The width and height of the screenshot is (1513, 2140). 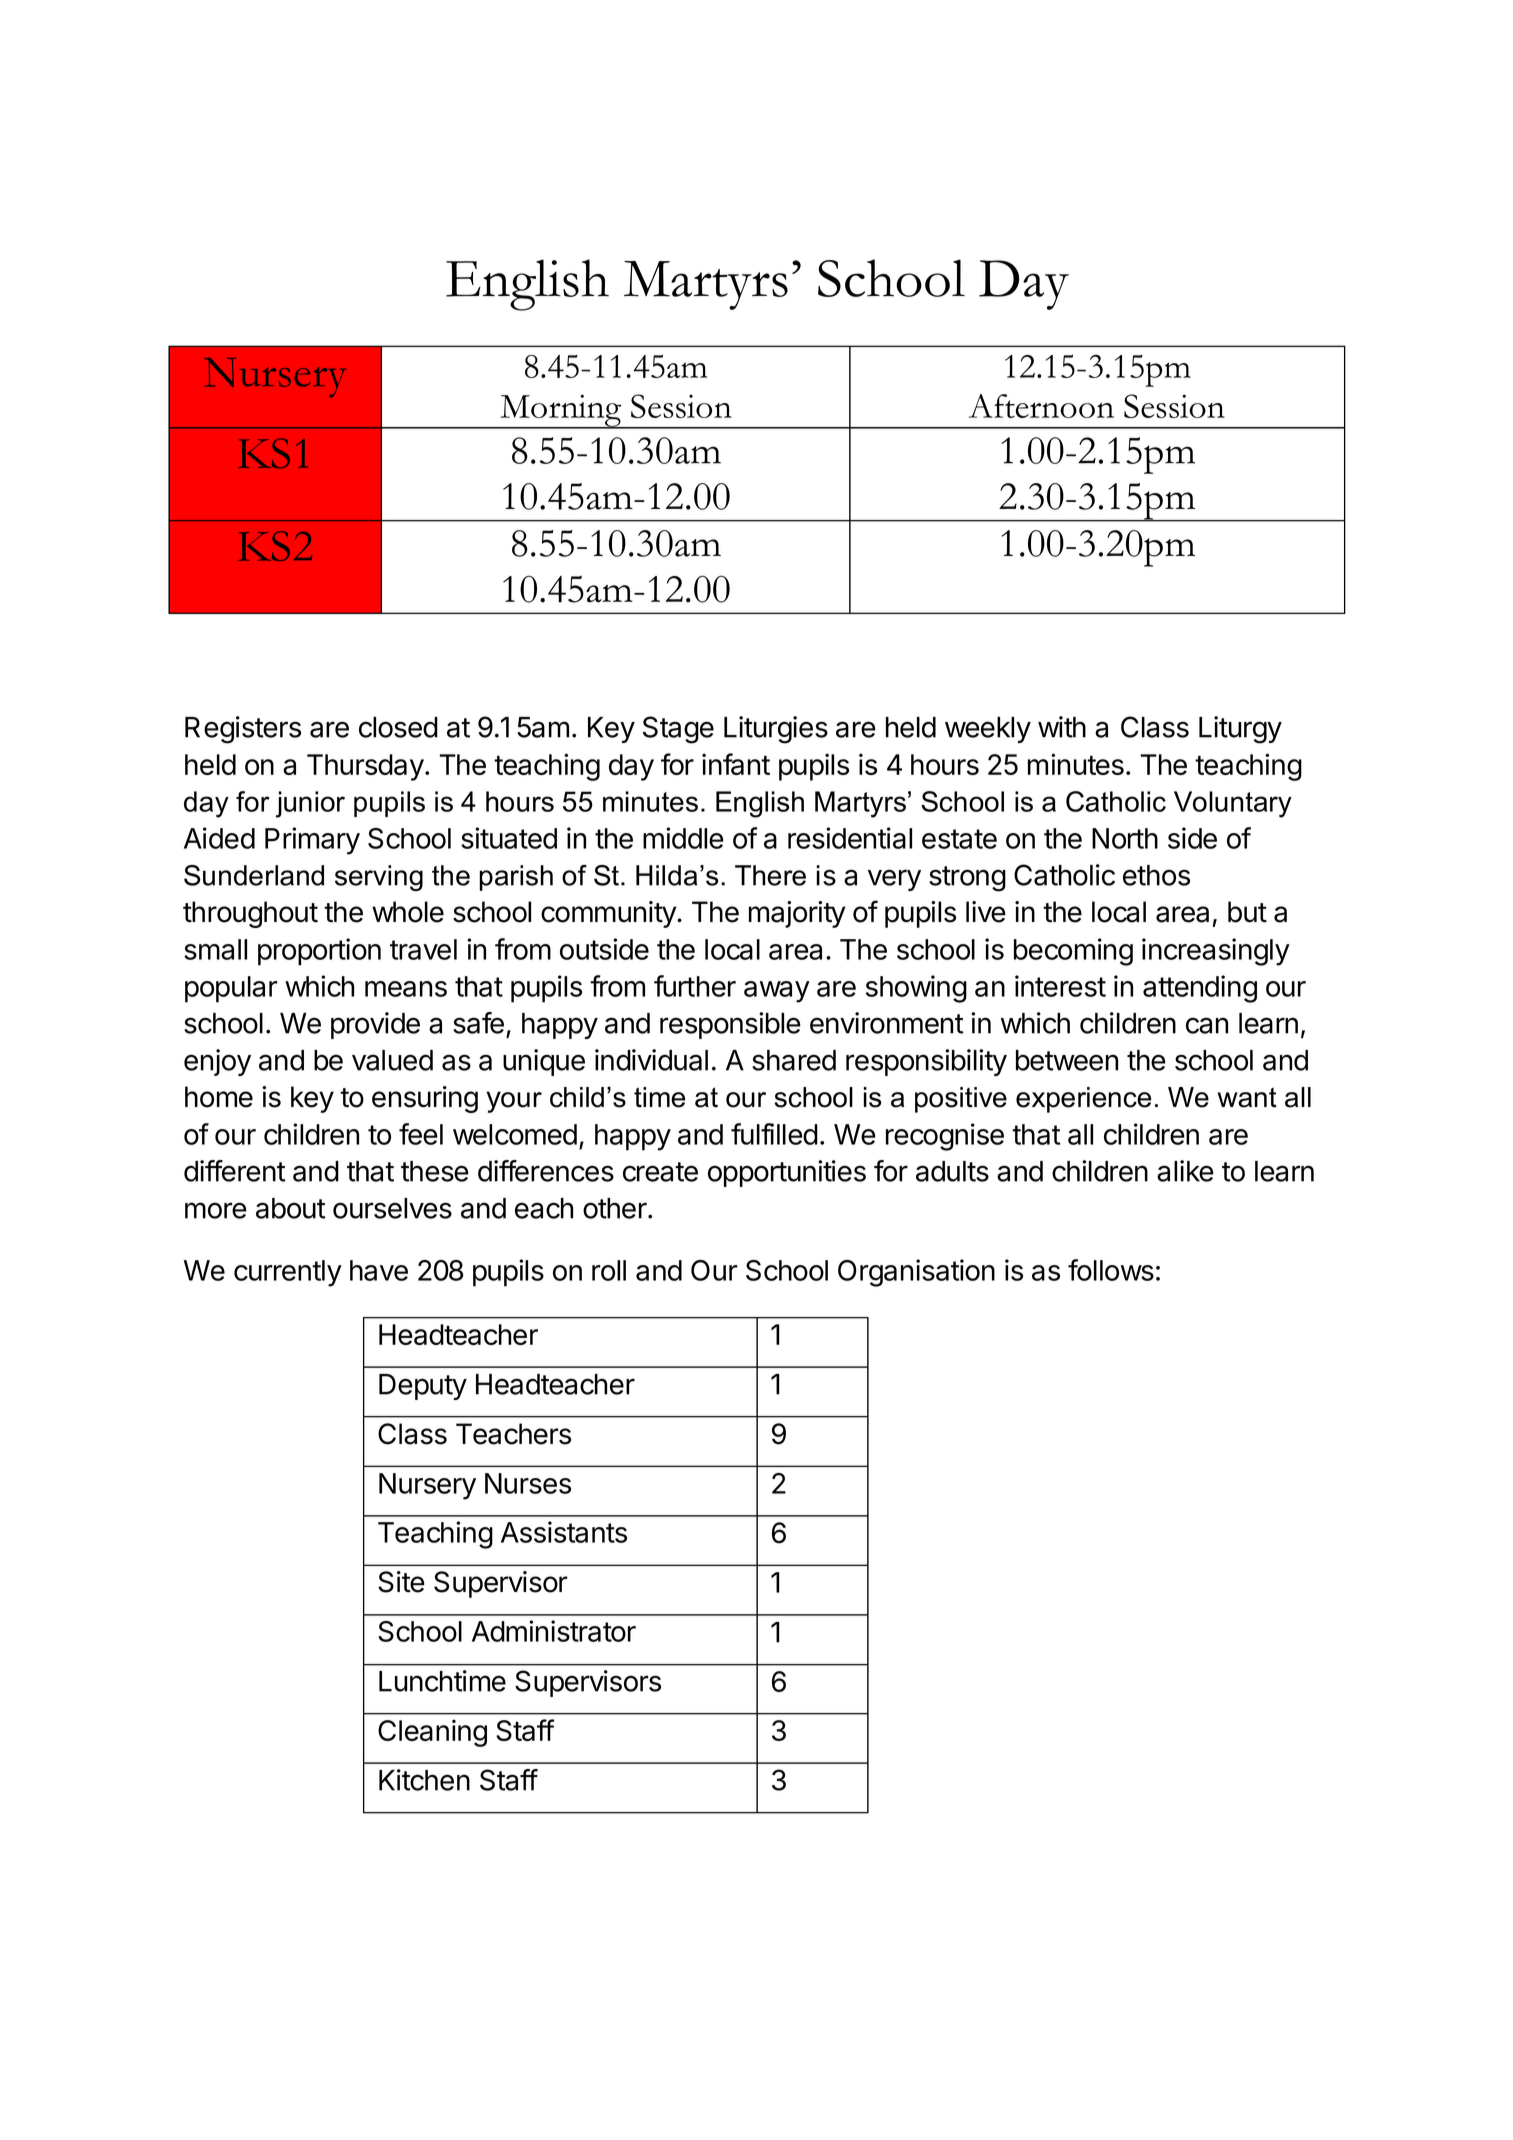 What do you see at coordinates (564, 1532) in the screenshot?
I see `Assistants` at bounding box center [564, 1532].
